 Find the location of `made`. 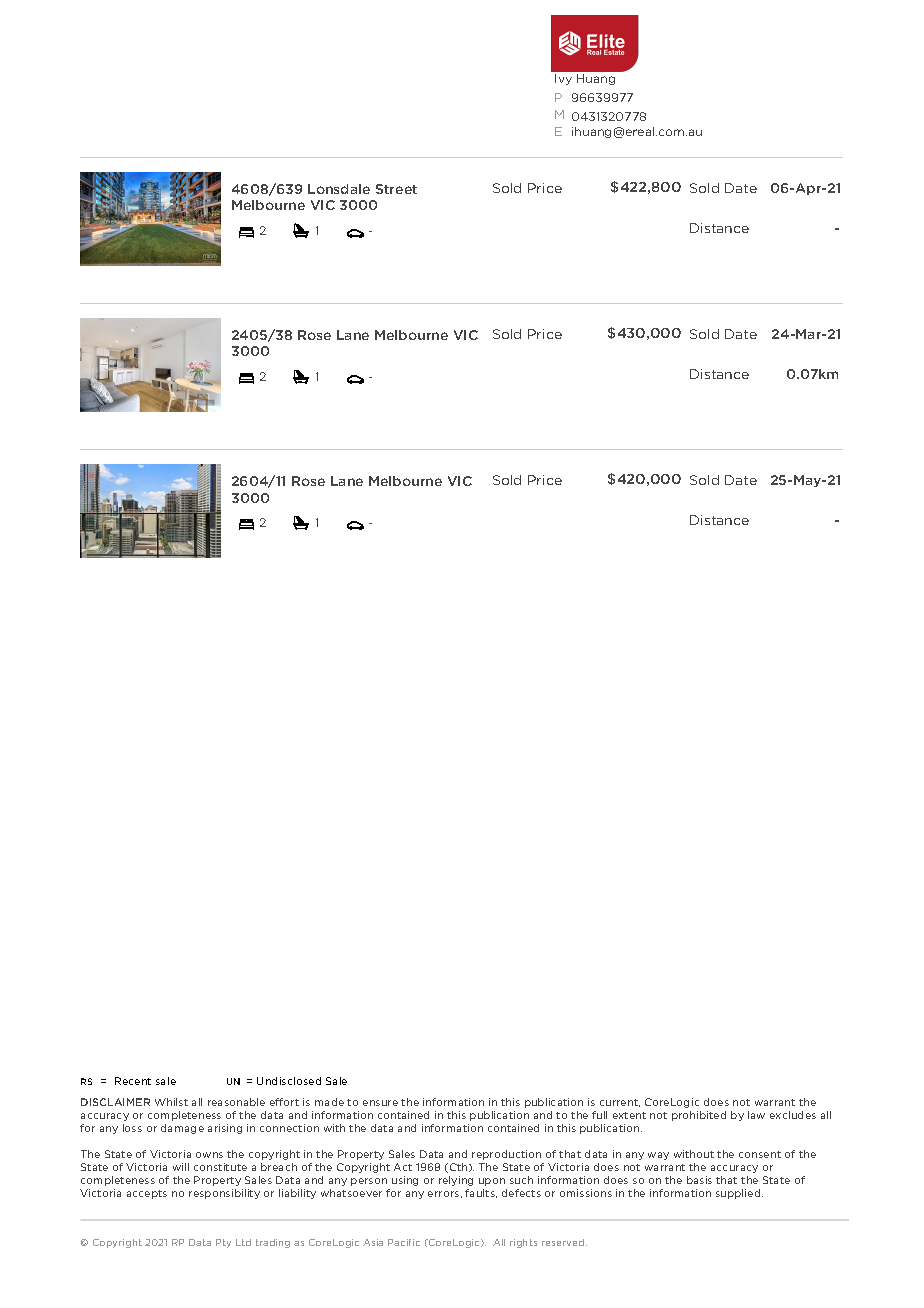

made is located at coordinates (329, 1102).
